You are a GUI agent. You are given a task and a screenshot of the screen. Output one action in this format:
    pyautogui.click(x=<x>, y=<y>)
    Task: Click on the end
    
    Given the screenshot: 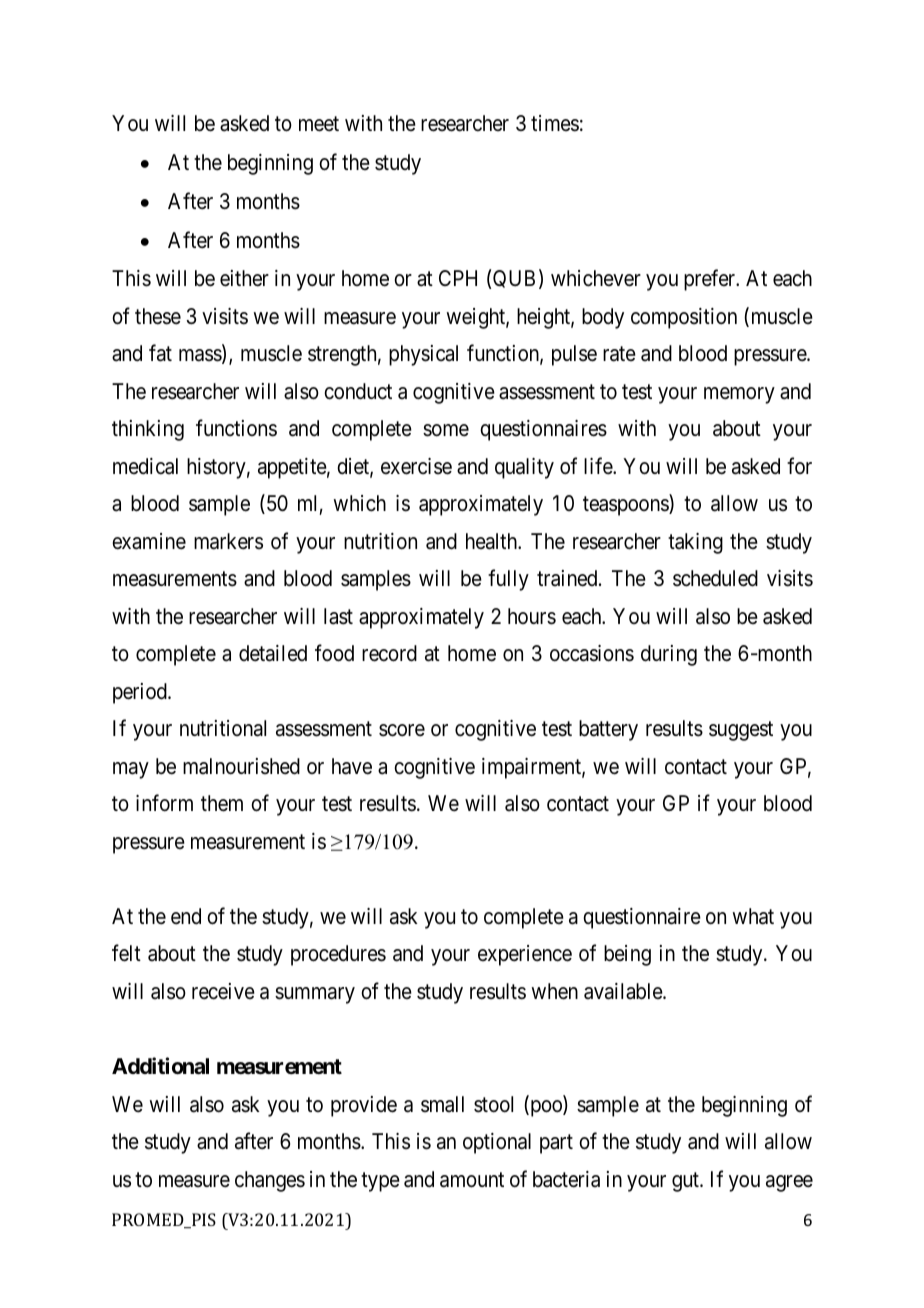 What is the action you would take?
    pyautogui.click(x=186, y=916)
